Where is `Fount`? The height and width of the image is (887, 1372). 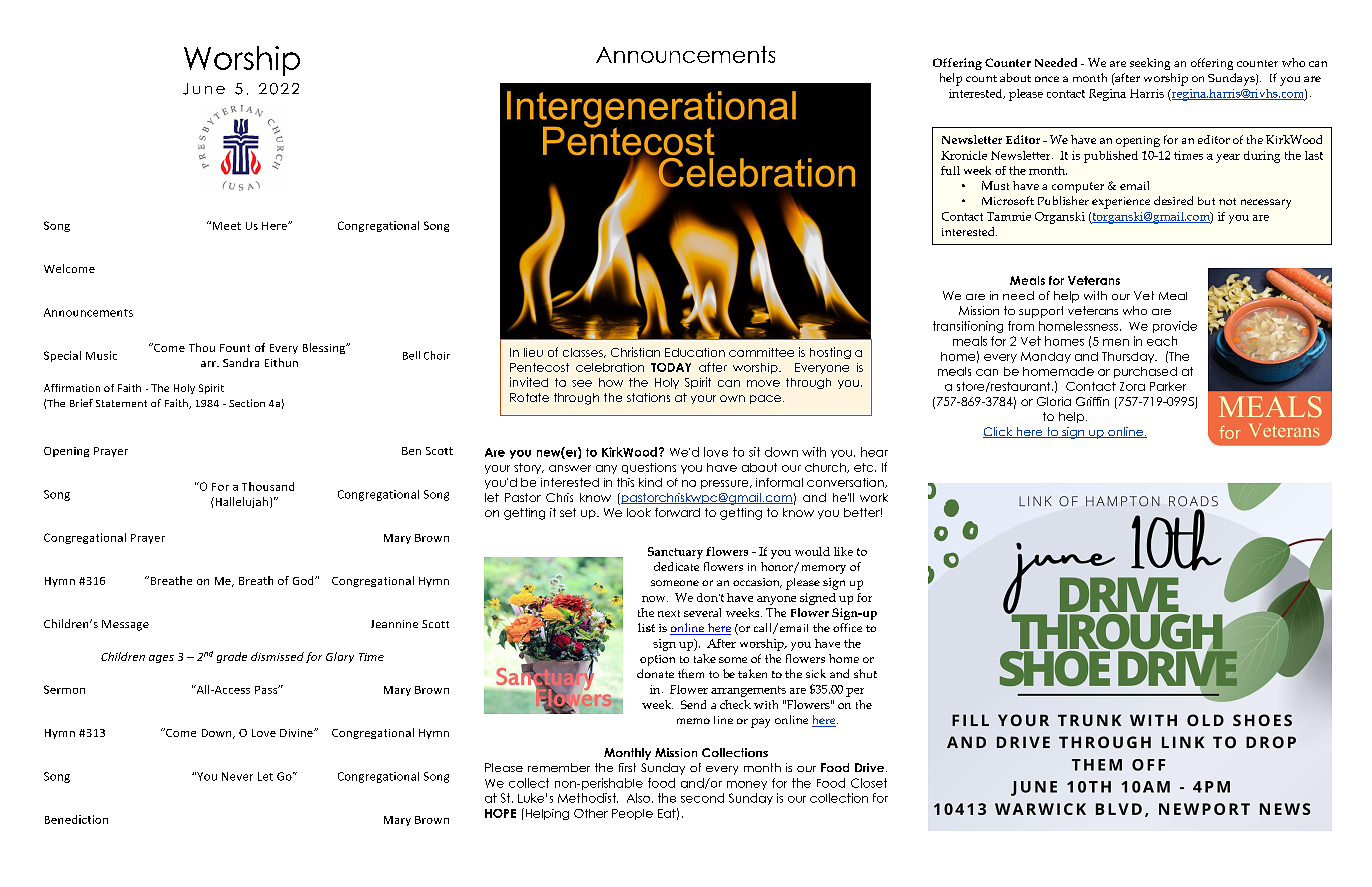
Fount is located at coordinates (235, 348).
